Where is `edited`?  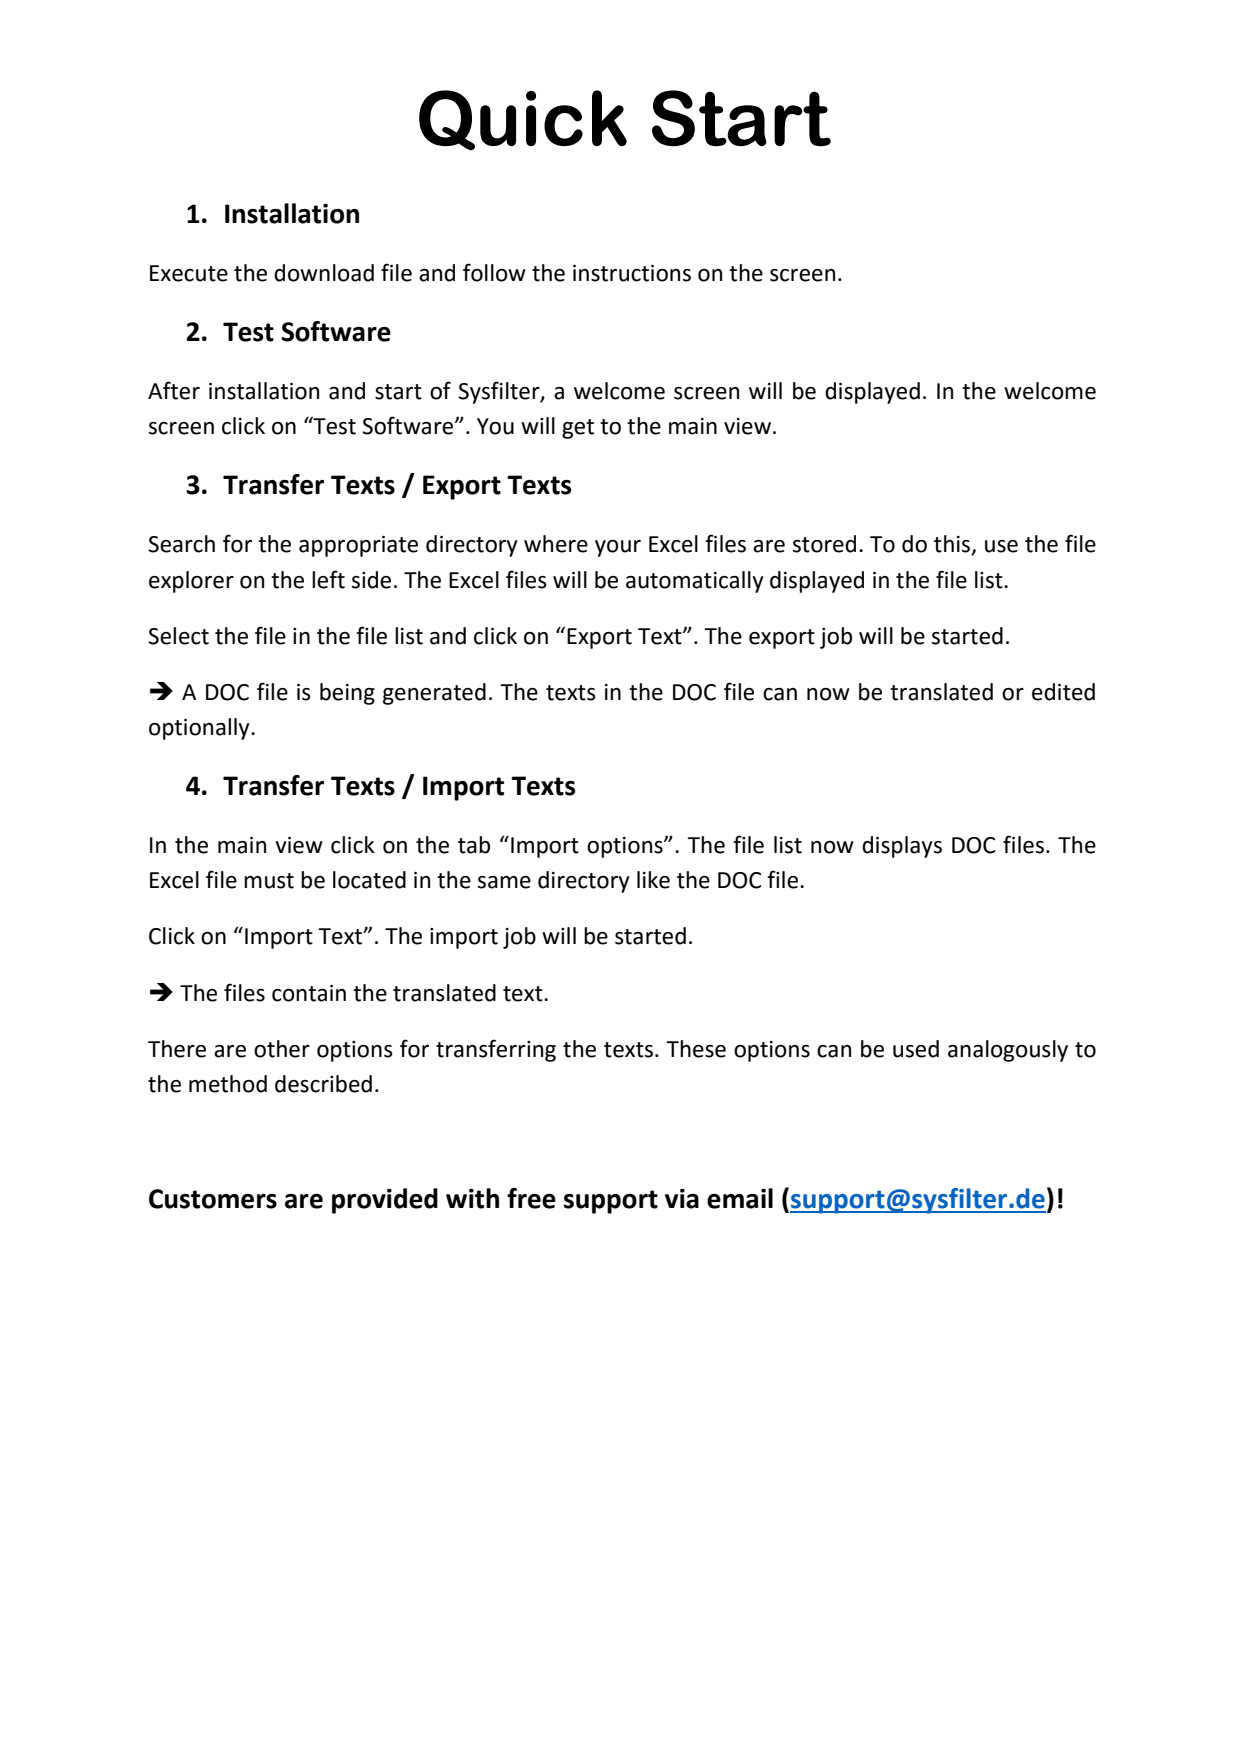
edited is located at coordinates (1063, 692).
